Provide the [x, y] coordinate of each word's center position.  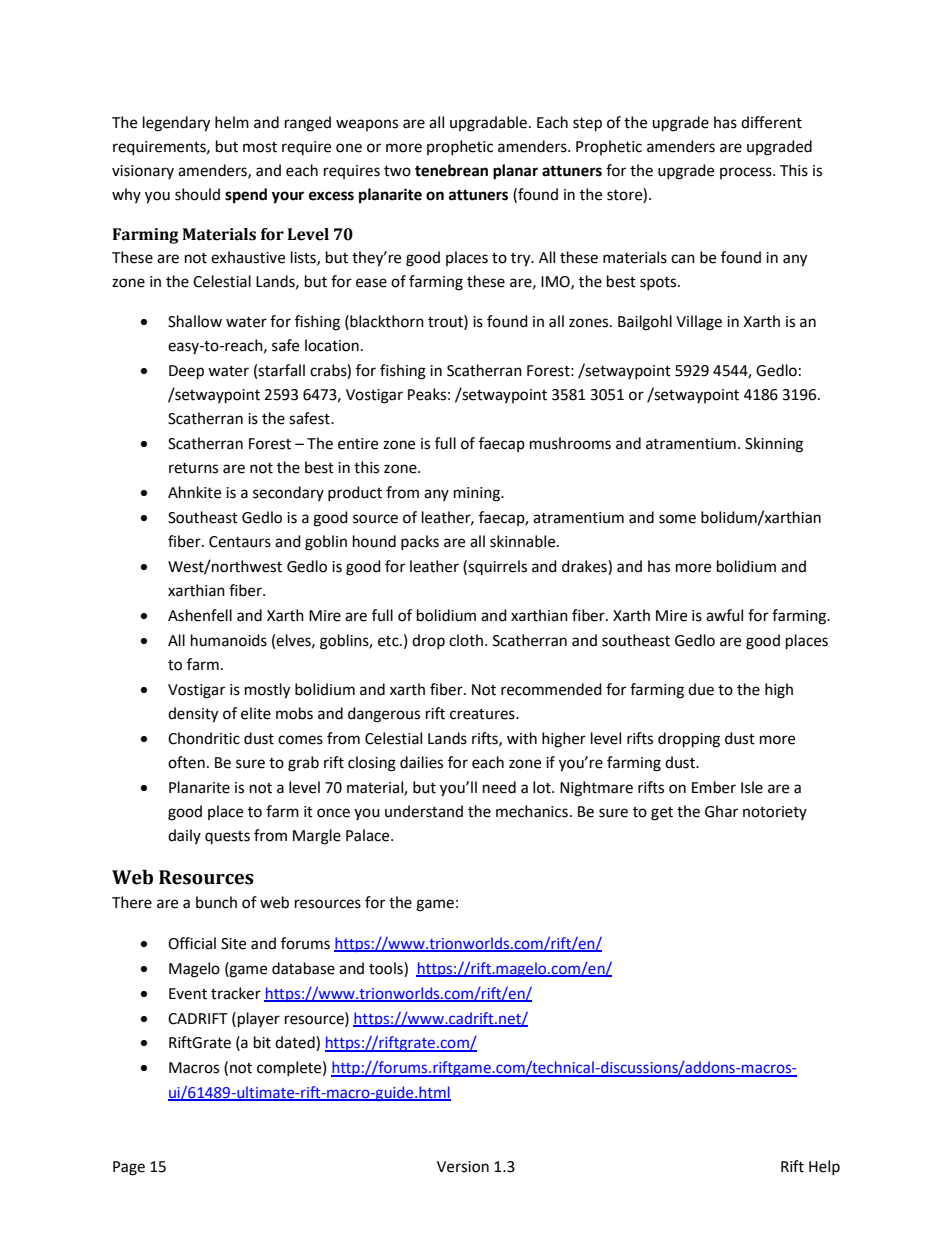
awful [724, 615]
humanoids [229, 640]
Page [129, 1168]
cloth [466, 640]
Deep [186, 372]
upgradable [488, 124]
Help [824, 1167]
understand [424, 811]
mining [478, 494]
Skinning [774, 445]
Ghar [721, 811]
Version [463, 1167]
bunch [216, 902]
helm [232, 122]
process [747, 173]
